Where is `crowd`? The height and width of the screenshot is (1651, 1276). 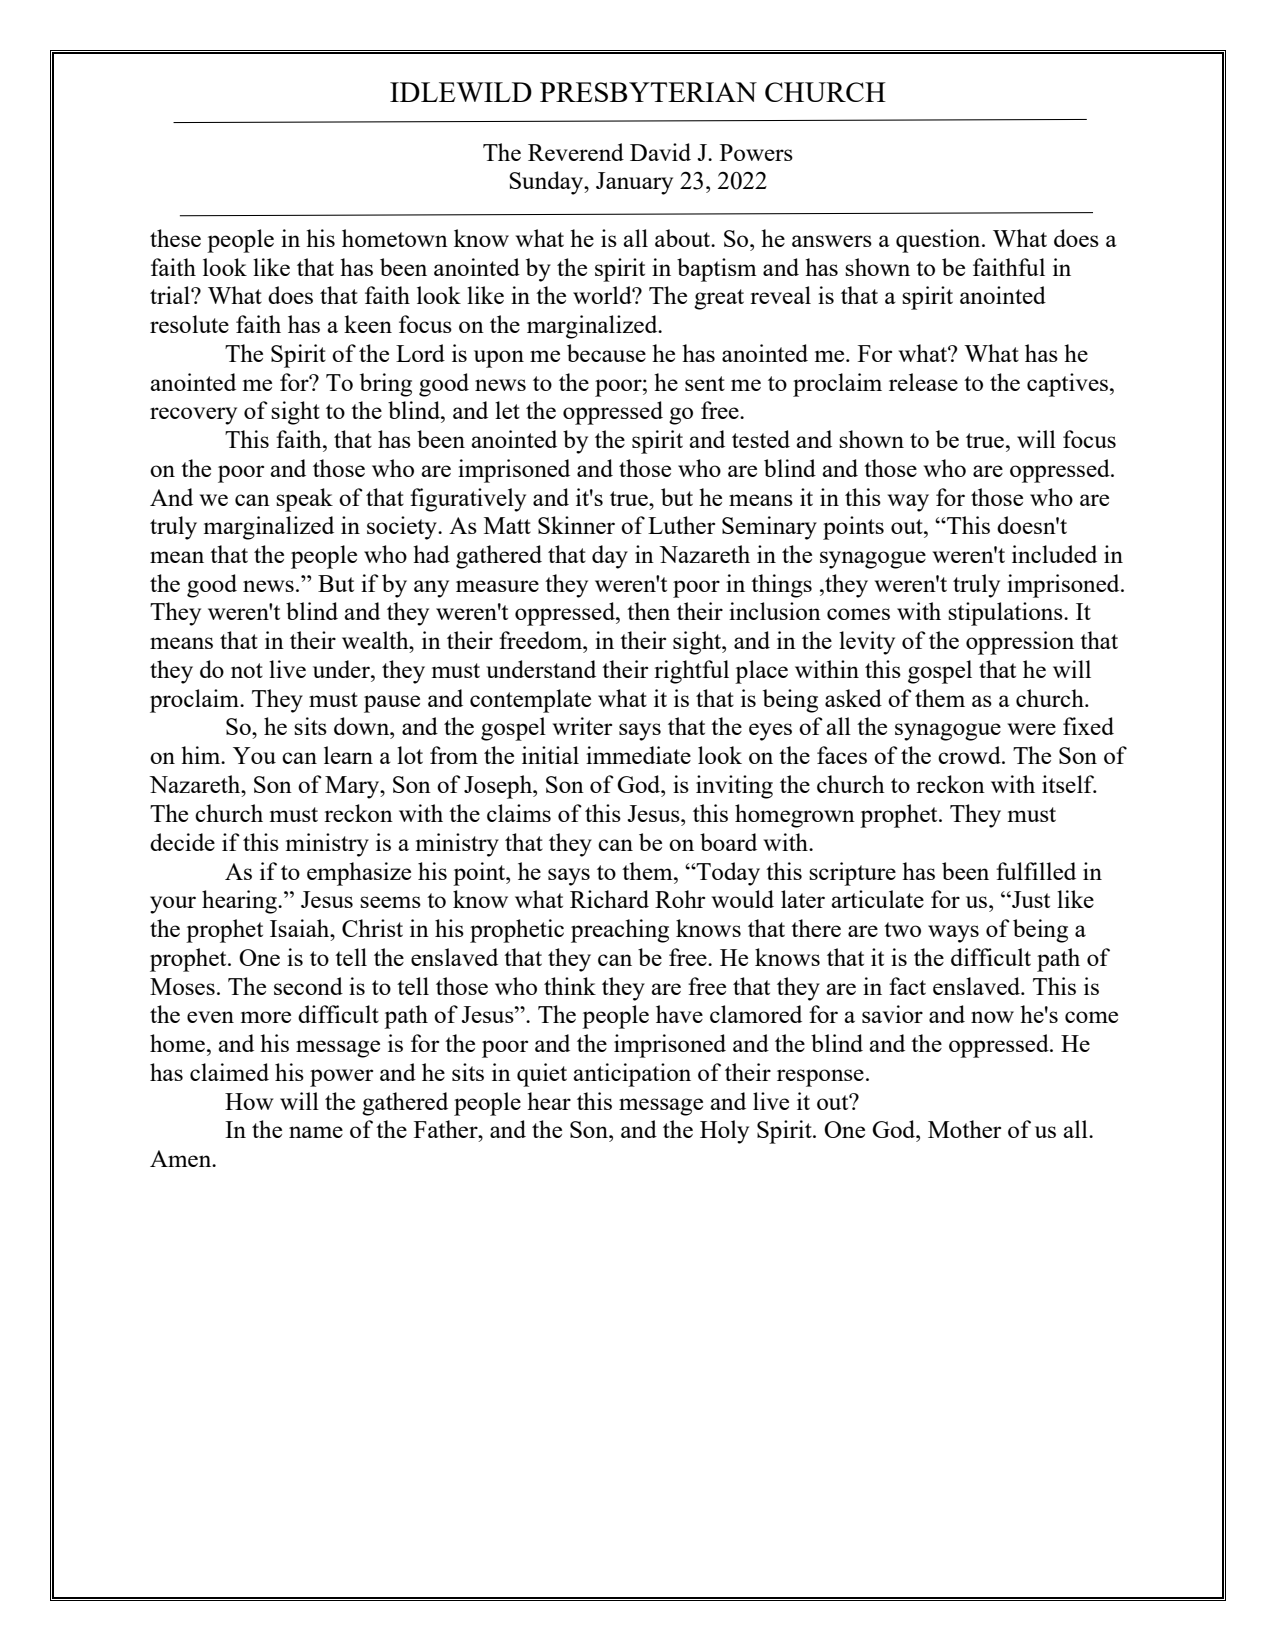 crowd is located at coordinates (970, 755).
